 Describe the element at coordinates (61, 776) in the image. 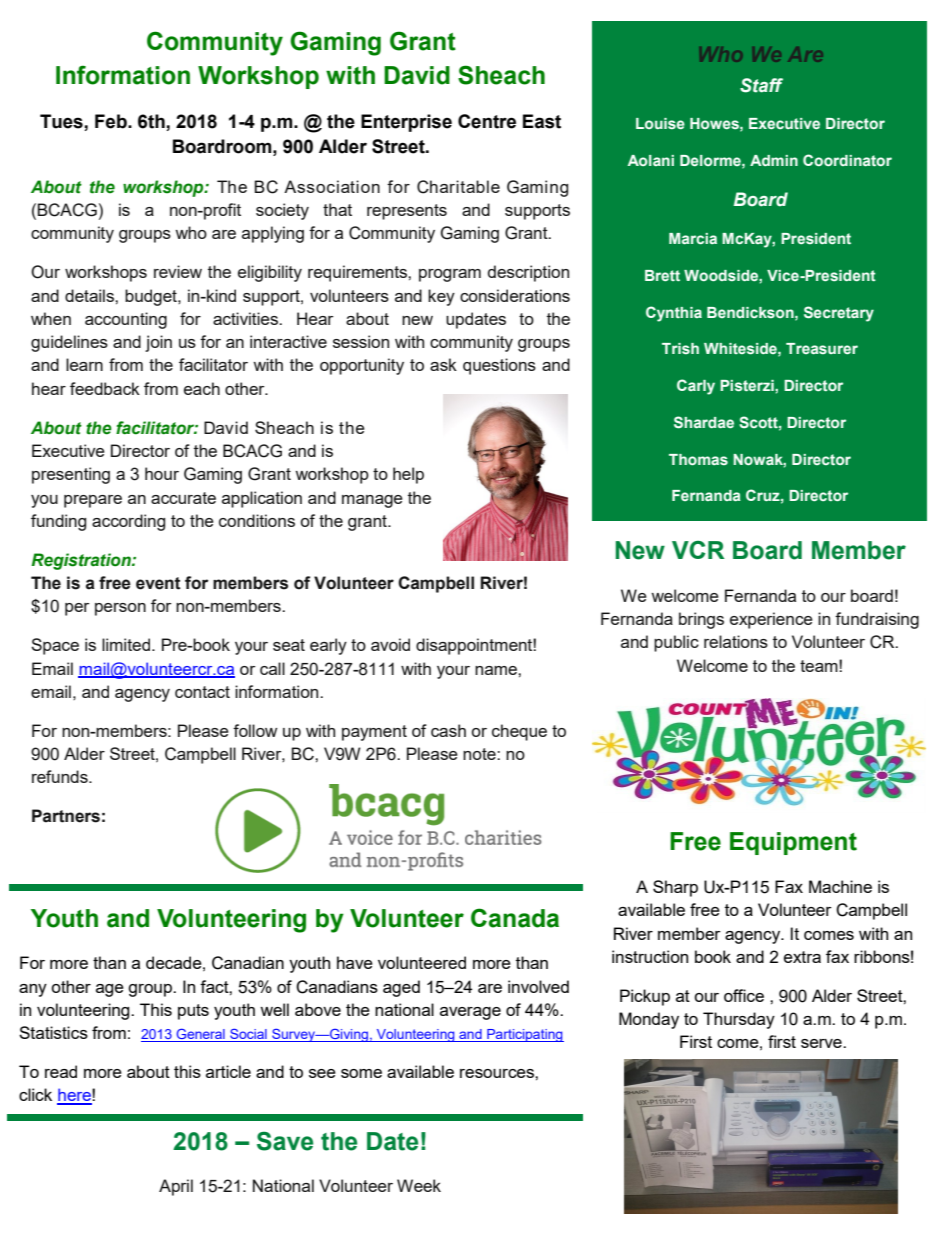

I see `refunds` at that location.
